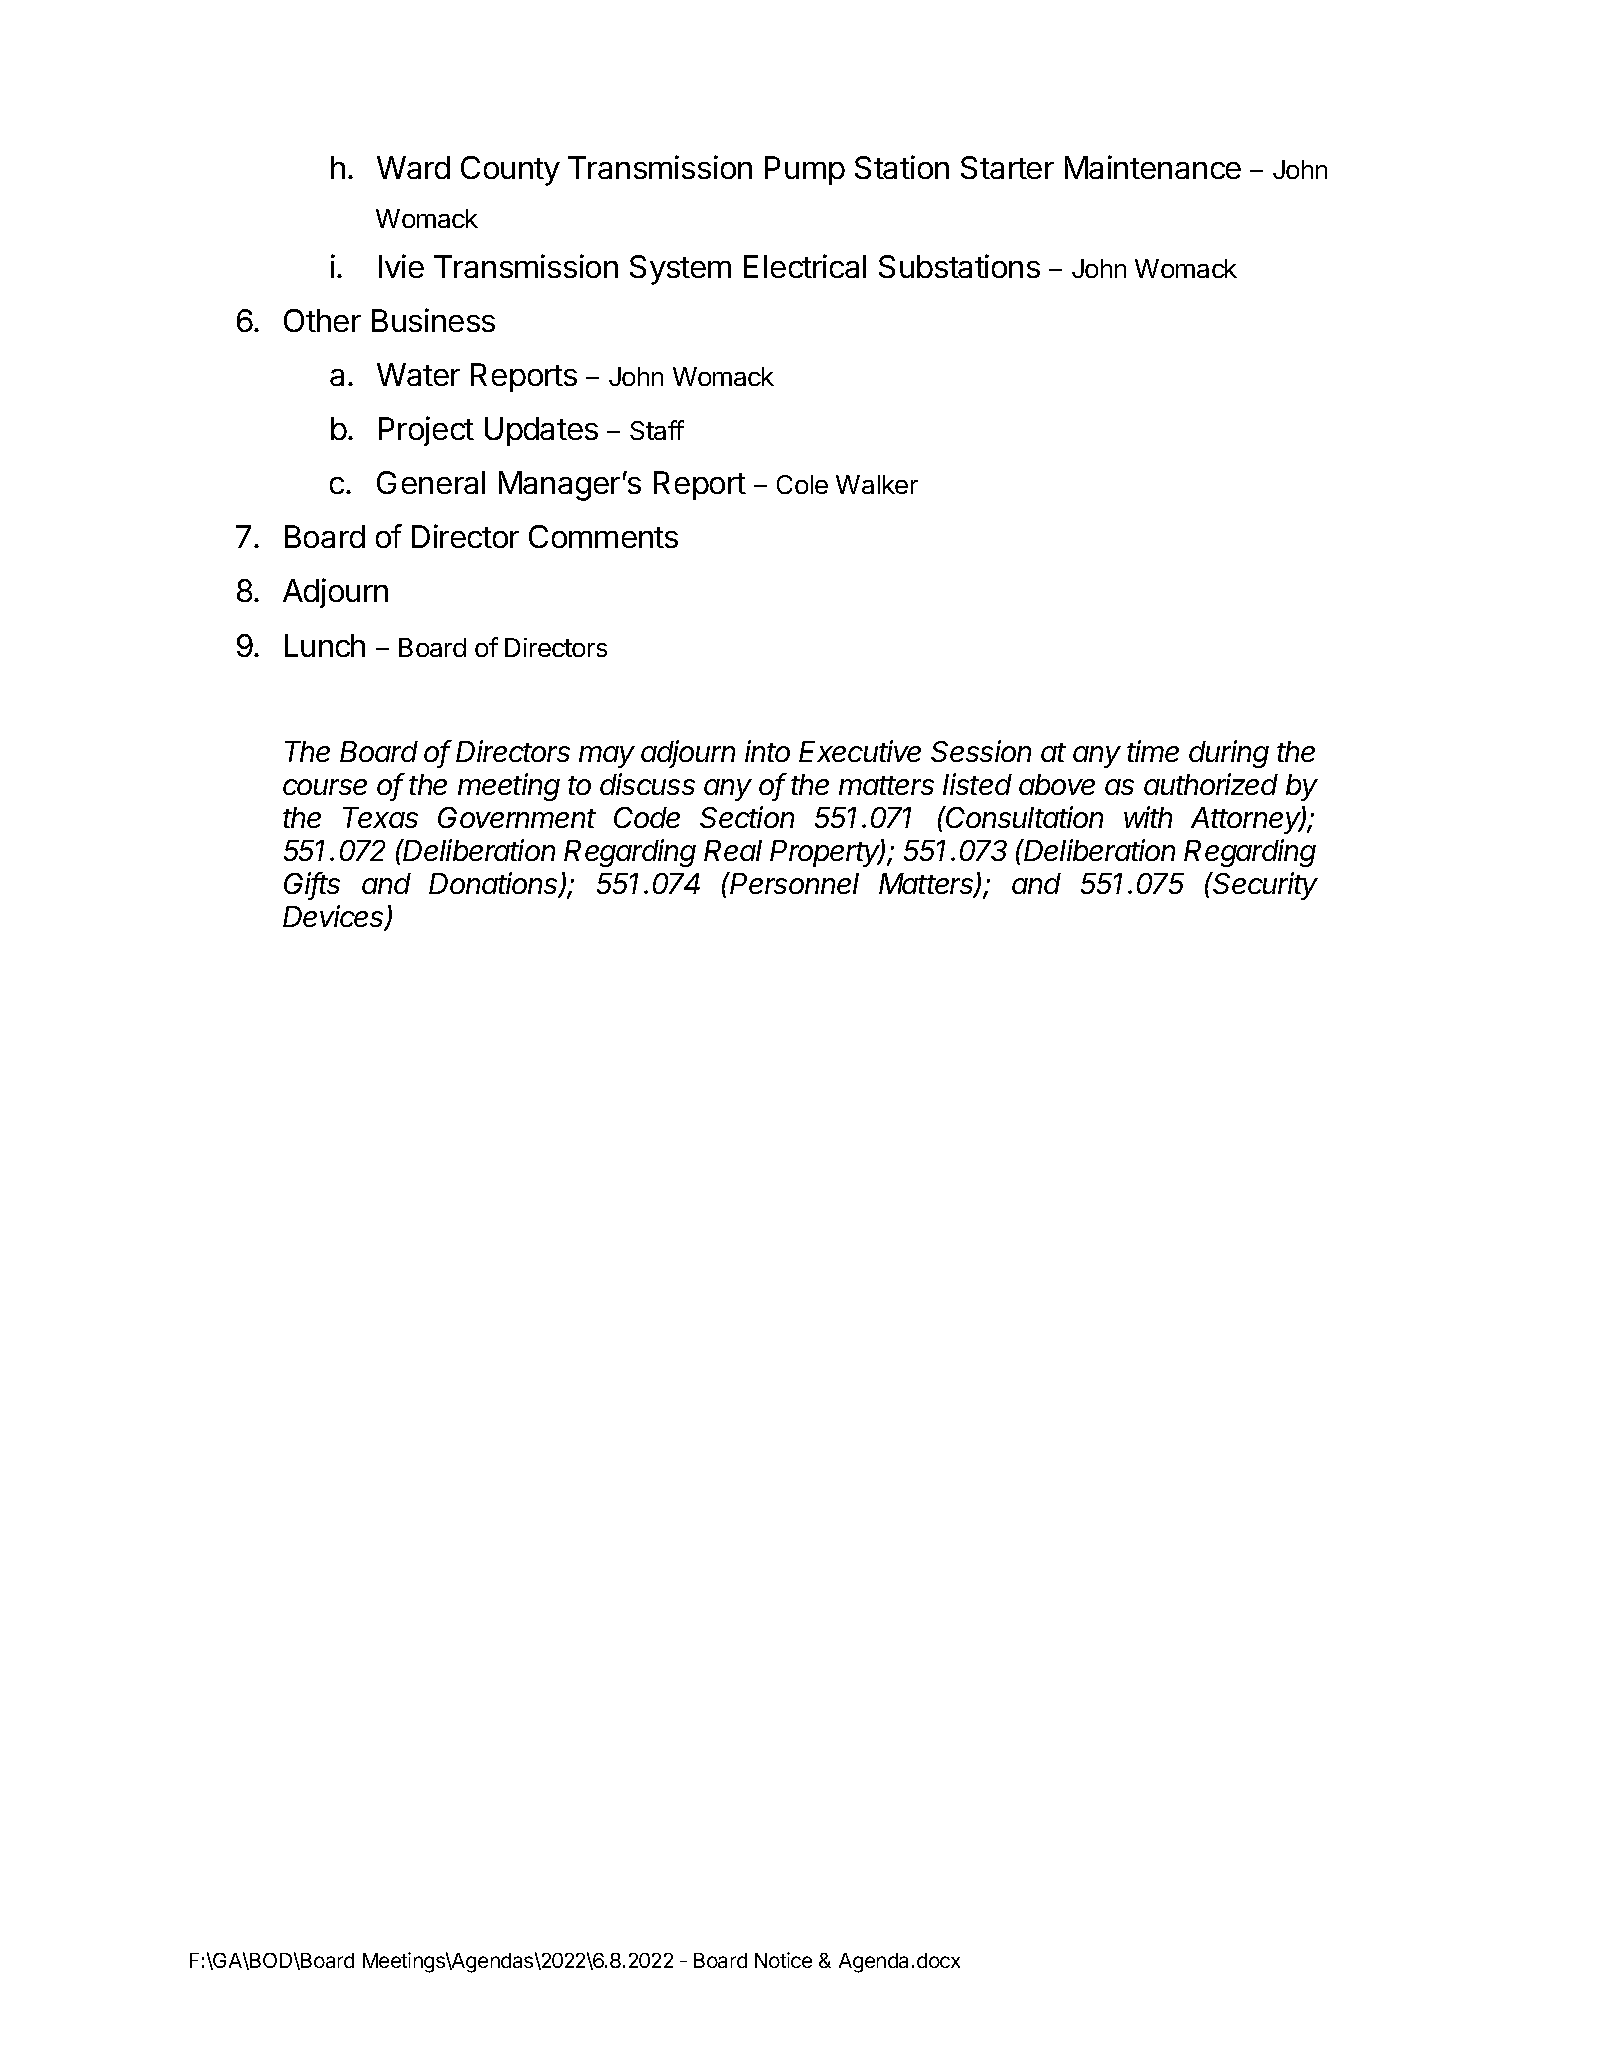 This image has height=2068, width=1598. Describe the element at coordinates (783, 1960) in the image. I see `Notice` at that location.
